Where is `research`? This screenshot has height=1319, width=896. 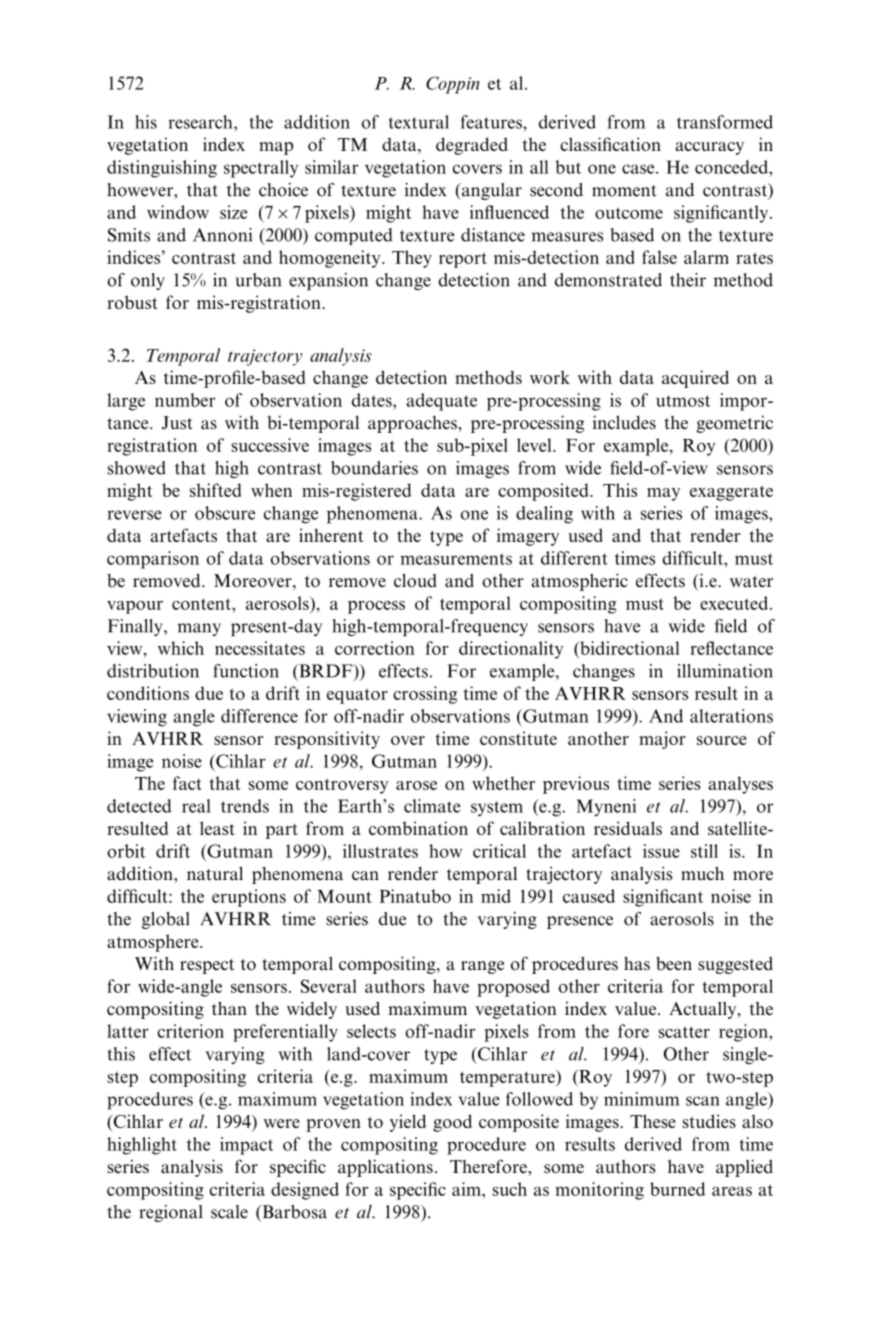
research is located at coordinates (201, 122).
